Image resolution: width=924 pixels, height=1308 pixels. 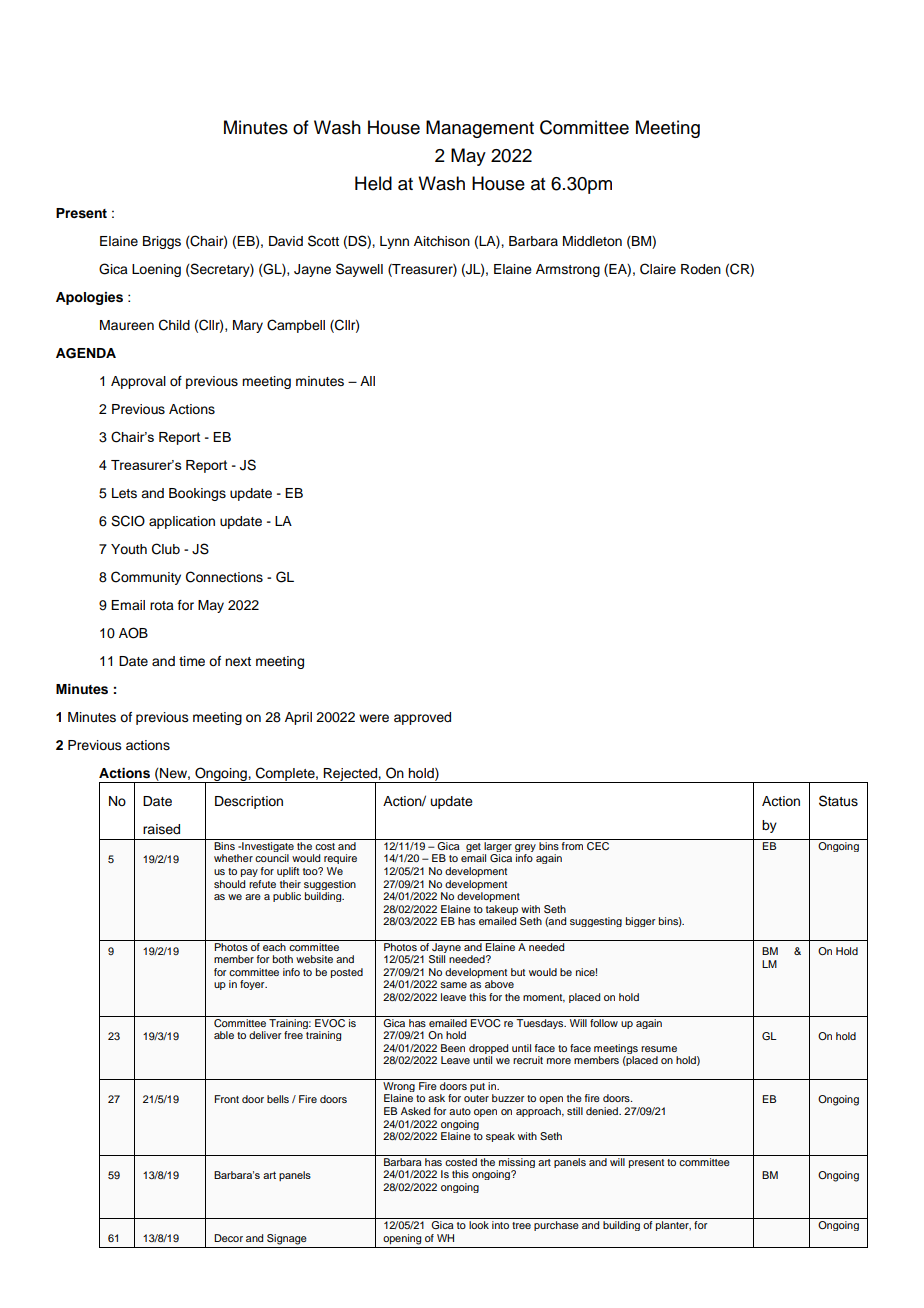 What do you see at coordinates (228, 1238) in the image?
I see `Decor` at bounding box center [228, 1238].
